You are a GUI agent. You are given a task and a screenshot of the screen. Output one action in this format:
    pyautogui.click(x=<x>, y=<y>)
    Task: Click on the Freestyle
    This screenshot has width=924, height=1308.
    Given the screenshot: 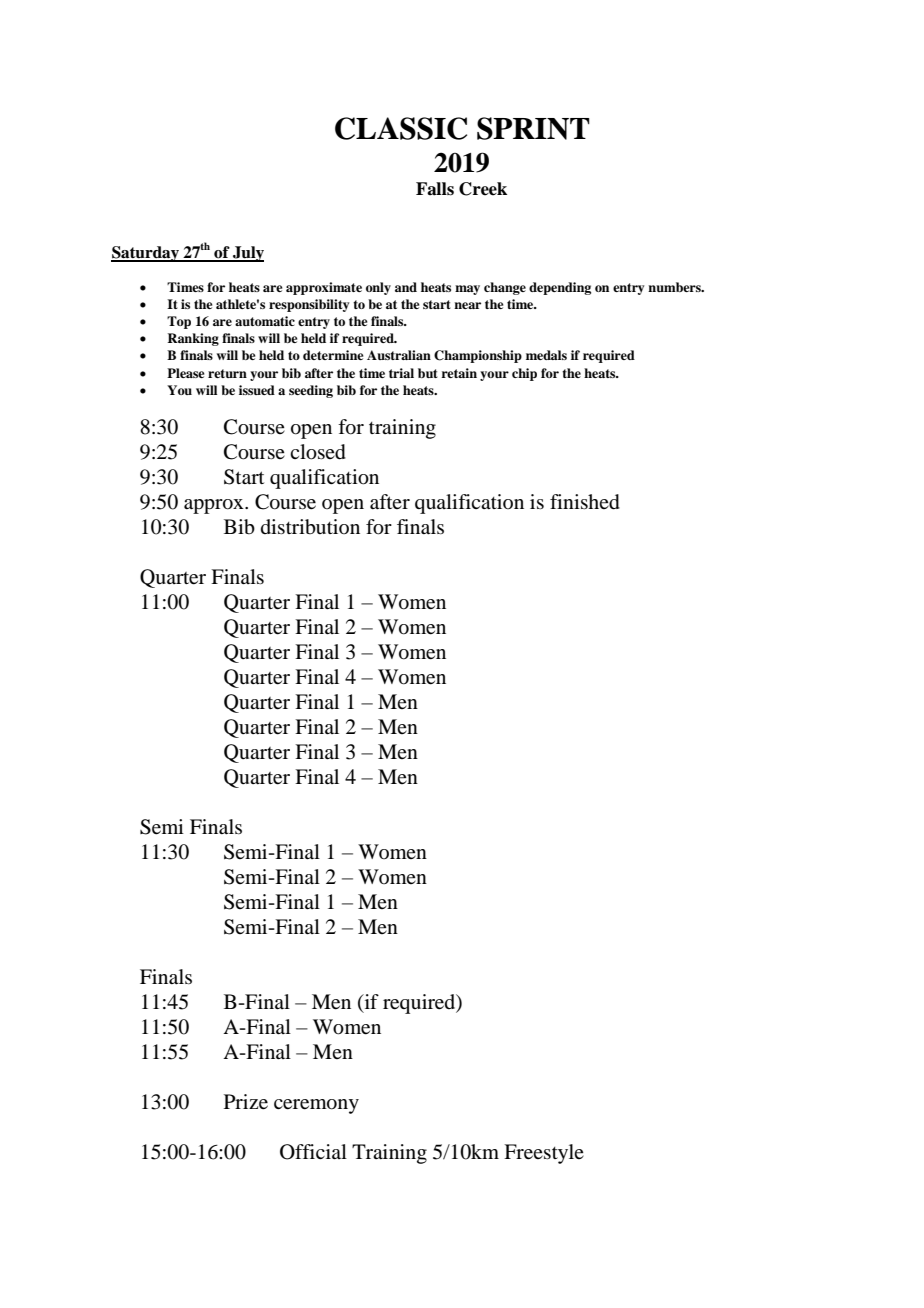 What is the action you would take?
    pyautogui.click(x=544, y=1154)
